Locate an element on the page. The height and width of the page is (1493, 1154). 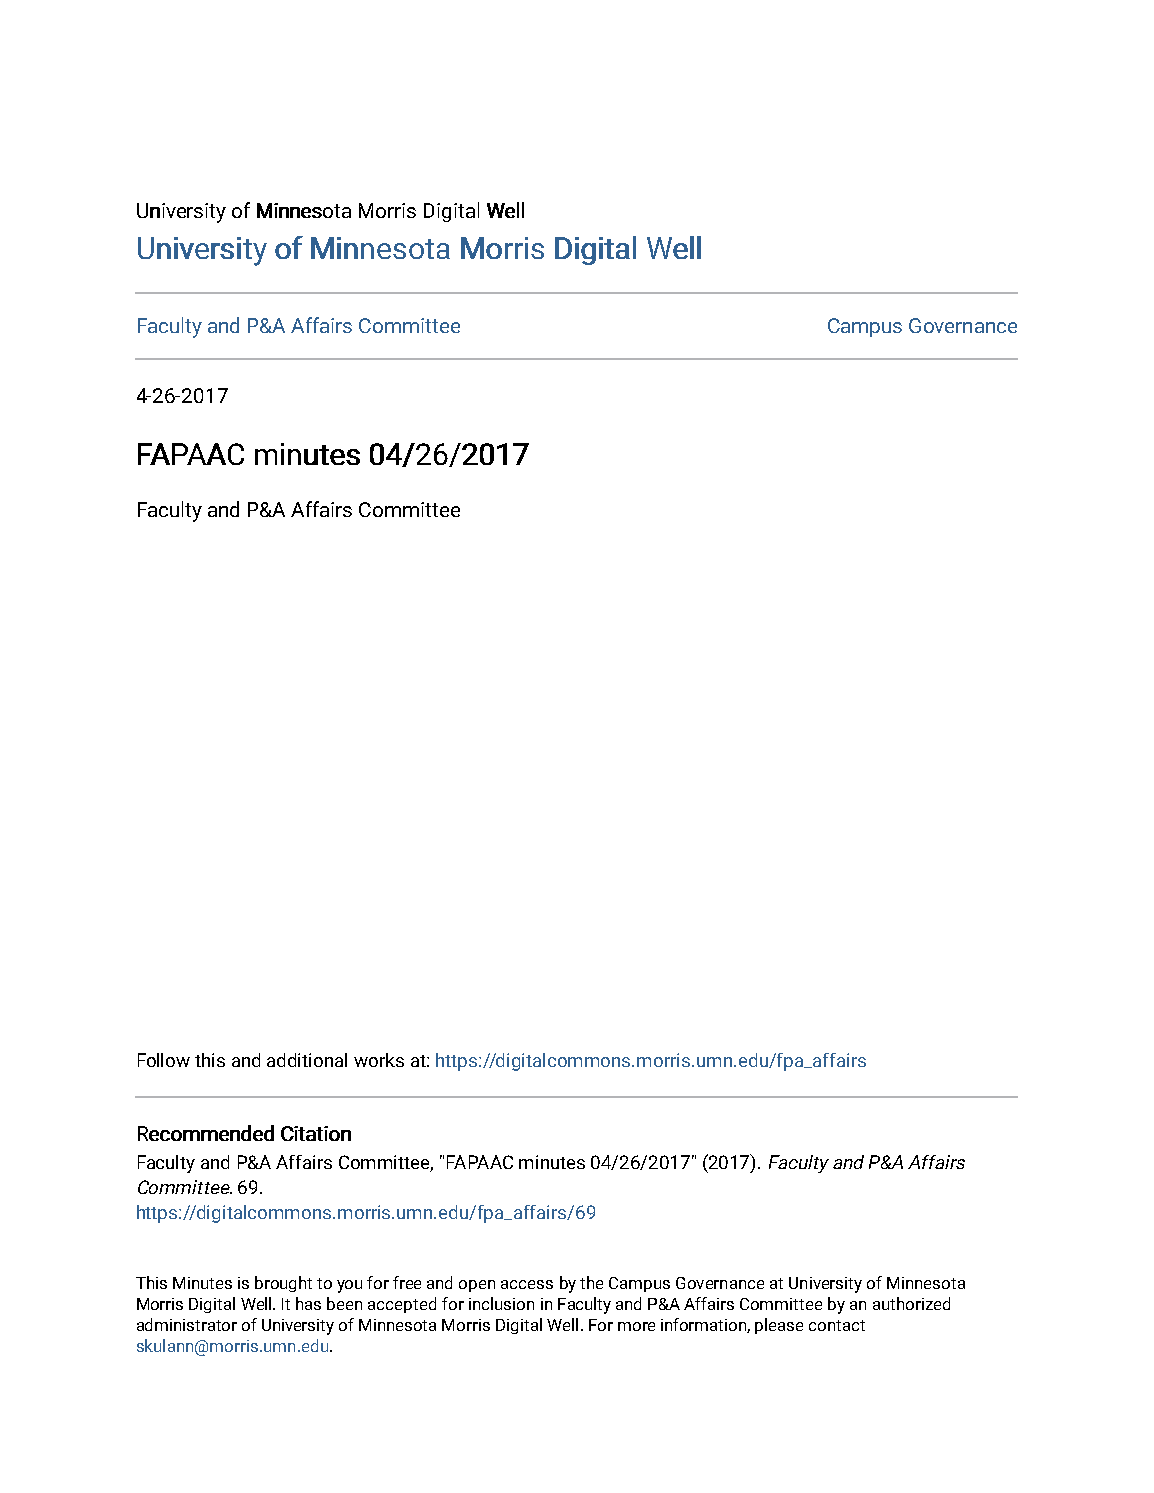
Recommended is located at coordinates (206, 1133).
